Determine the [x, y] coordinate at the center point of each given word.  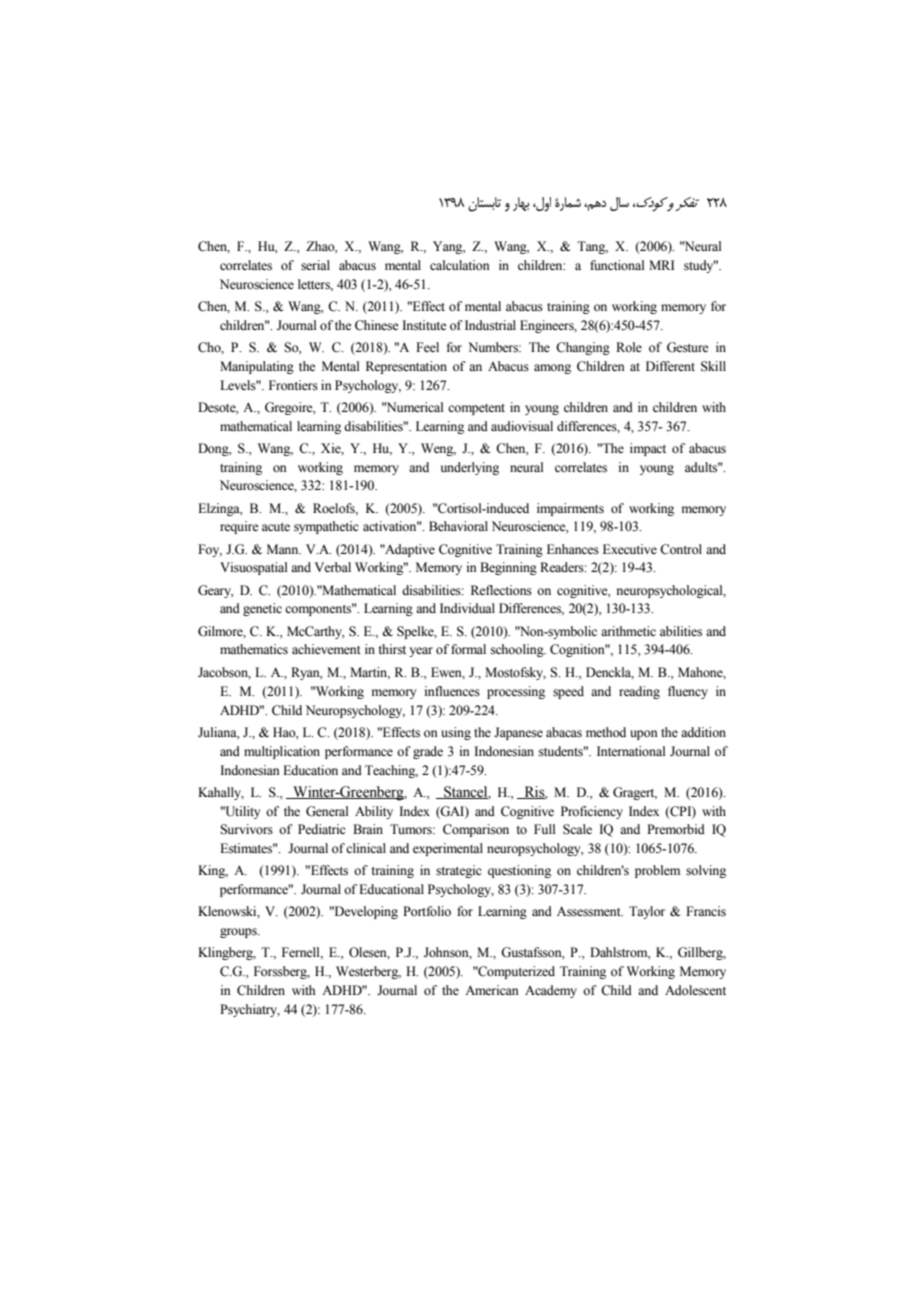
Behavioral [458, 526]
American [492, 990]
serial [315, 265]
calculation [460, 265]
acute [276, 527]
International [631, 751]
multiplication [282, 752]
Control [681, 549]
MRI [662, 265]
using [456, 733]
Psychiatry [250, 1010]
